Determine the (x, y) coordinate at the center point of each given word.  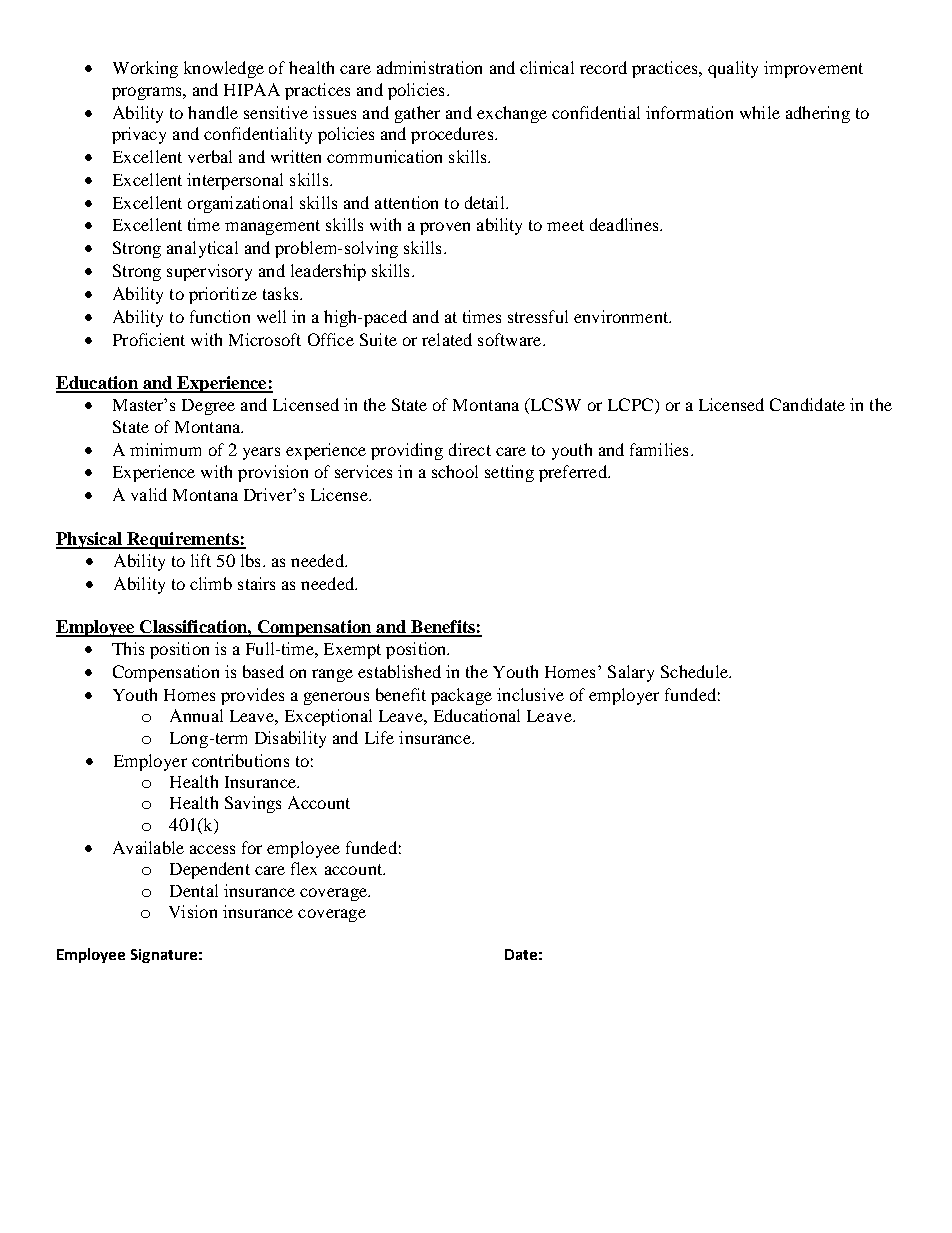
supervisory (209, 272)
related (447, 339)
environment (622, 316)
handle (213, 112)
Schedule (695, 671)
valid (149, 494)
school (455, 471)
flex (304, 868)
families (659, 449)
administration (429, 67)
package (461, 696)
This (128, 648)
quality (733, 69)
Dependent (210, 870)
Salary (631, 673)
